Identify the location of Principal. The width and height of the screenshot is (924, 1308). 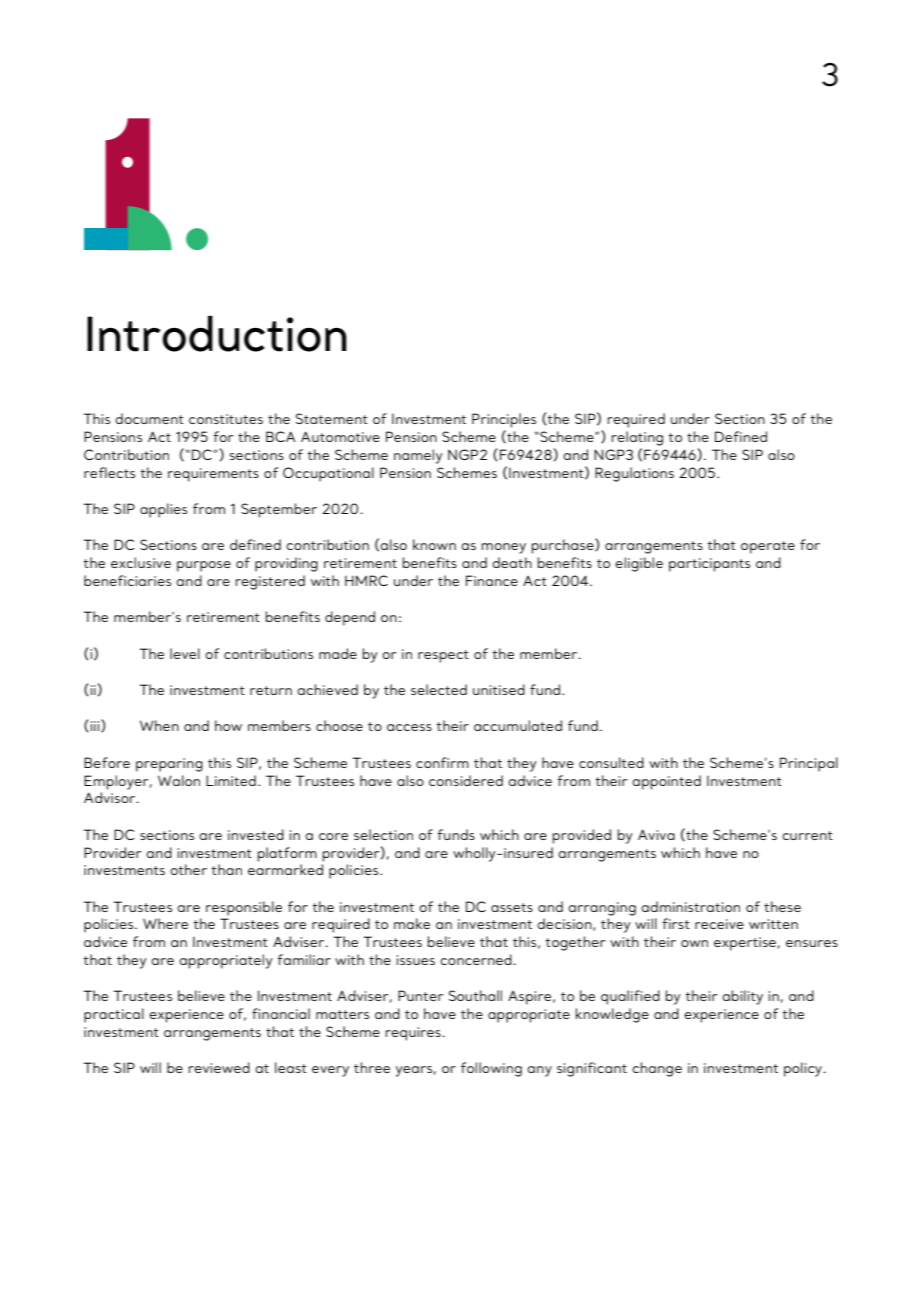
(809, 764).
